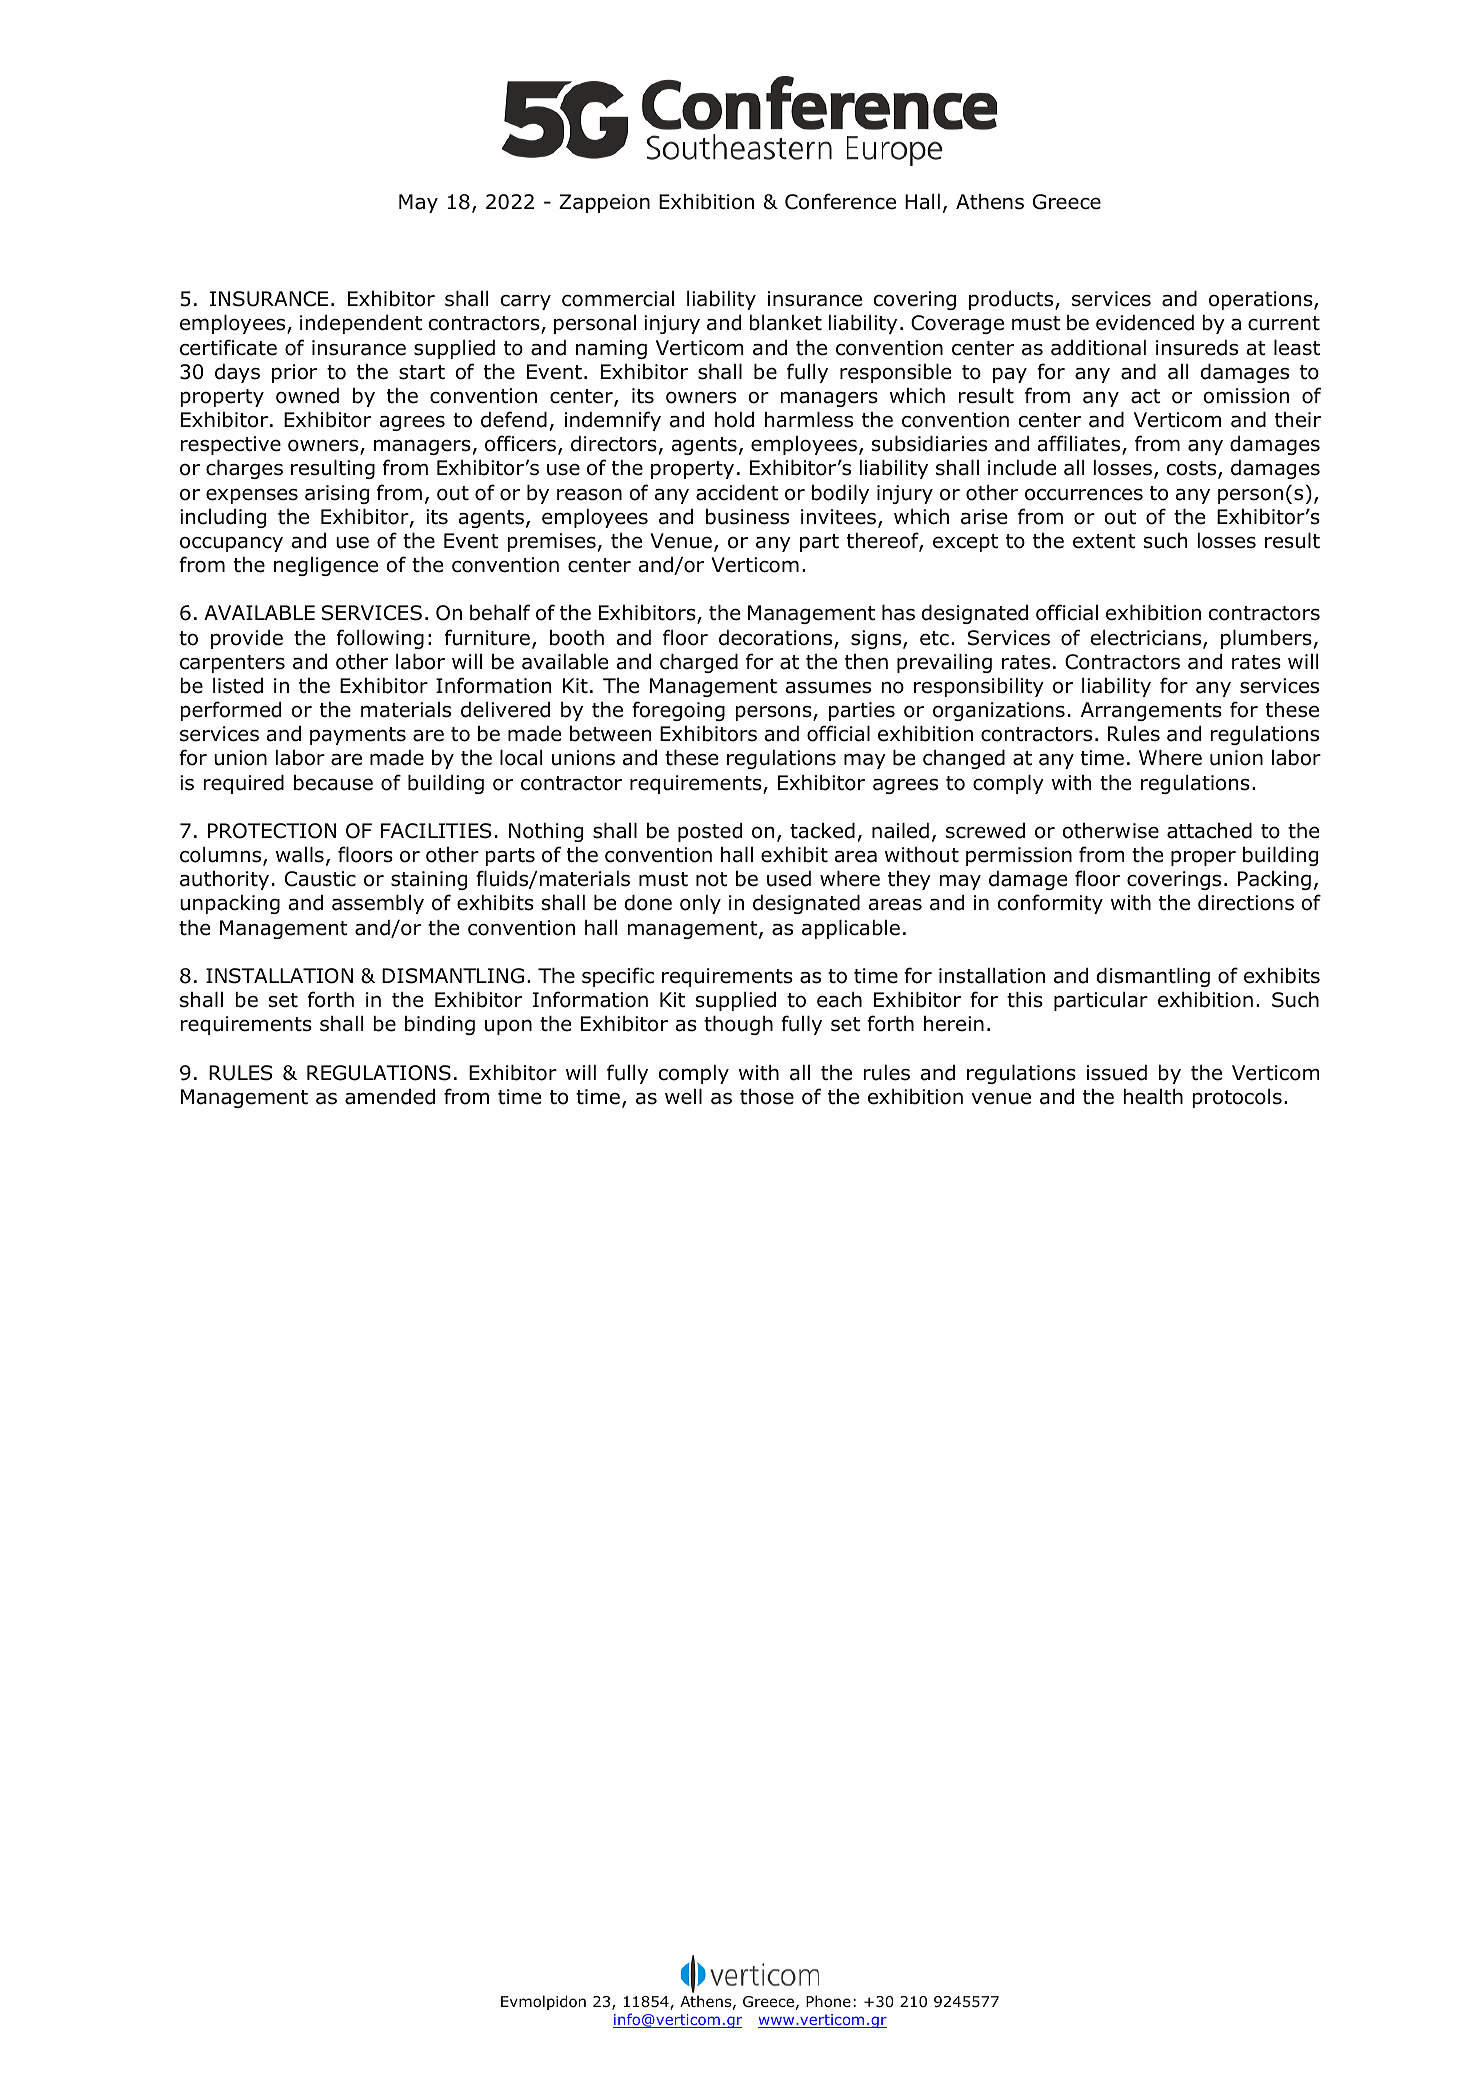 The width and height of the document is (1480, 2093). Describe the element at coordinates (777, 639) in the document. I see `decorations` at that location.
